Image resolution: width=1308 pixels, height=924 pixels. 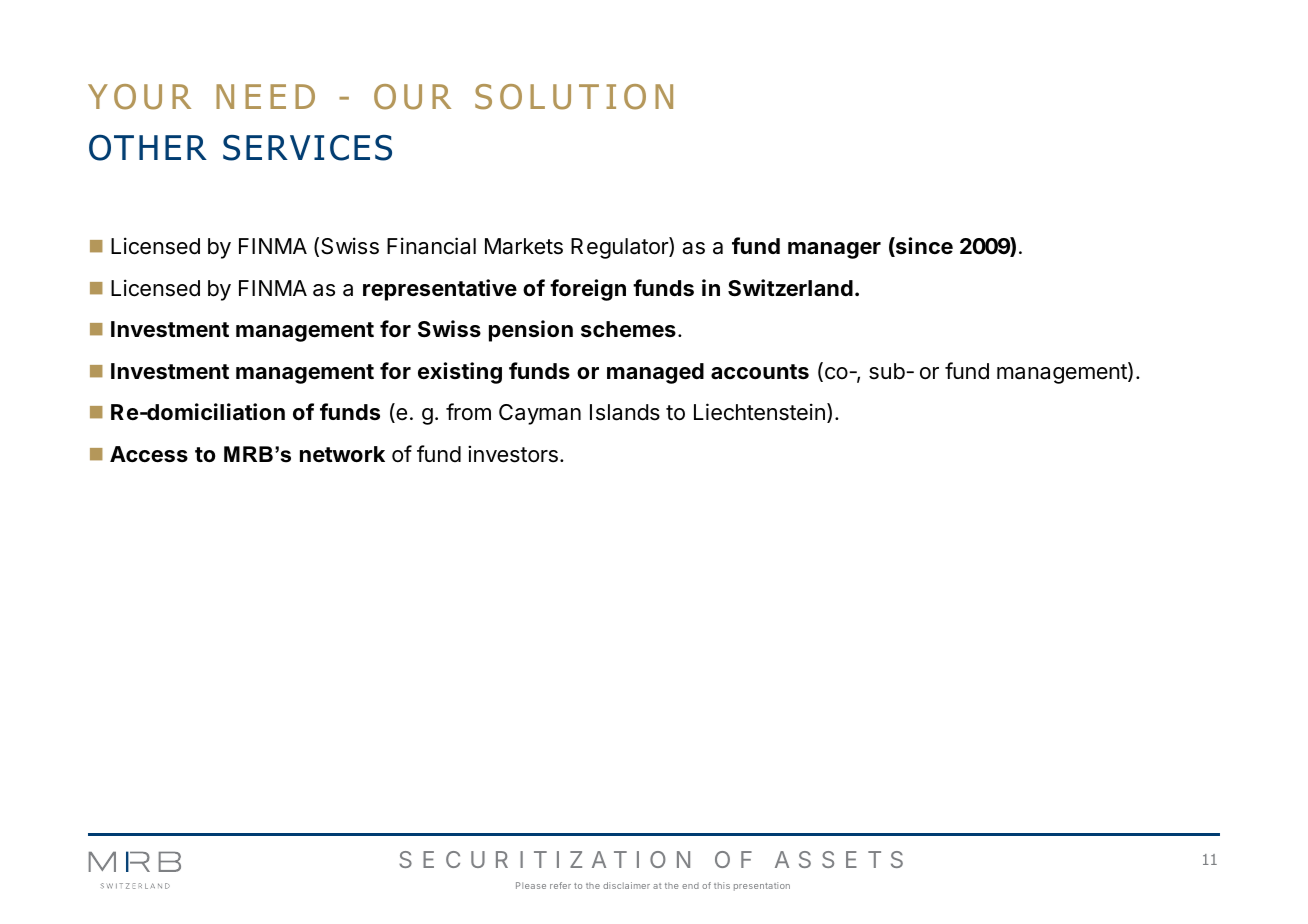 I want to click on Access, so click(x=149, y=454).
